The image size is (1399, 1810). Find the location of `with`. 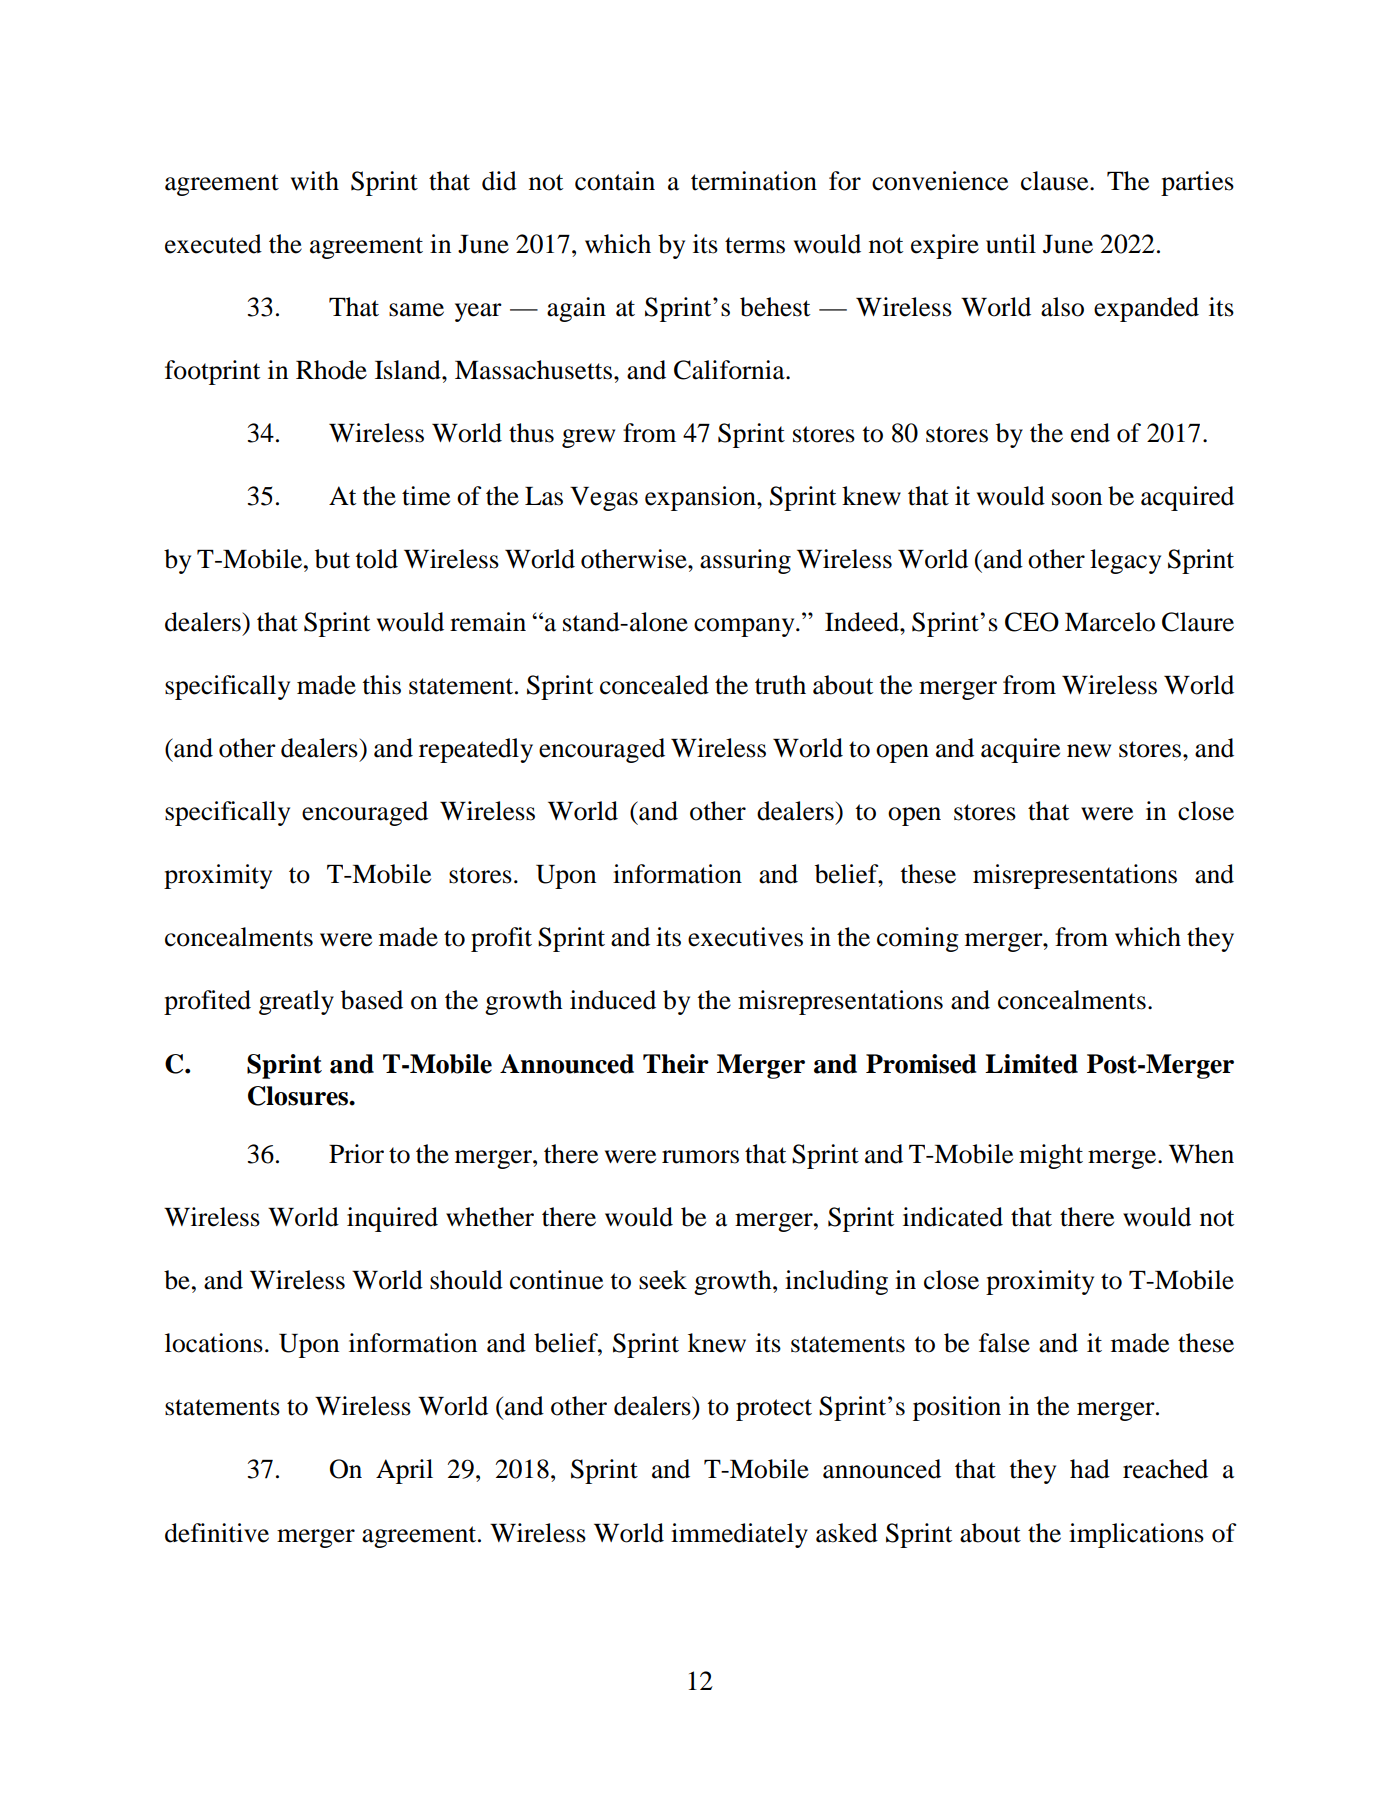

with is located at coordinates (315, 181).
